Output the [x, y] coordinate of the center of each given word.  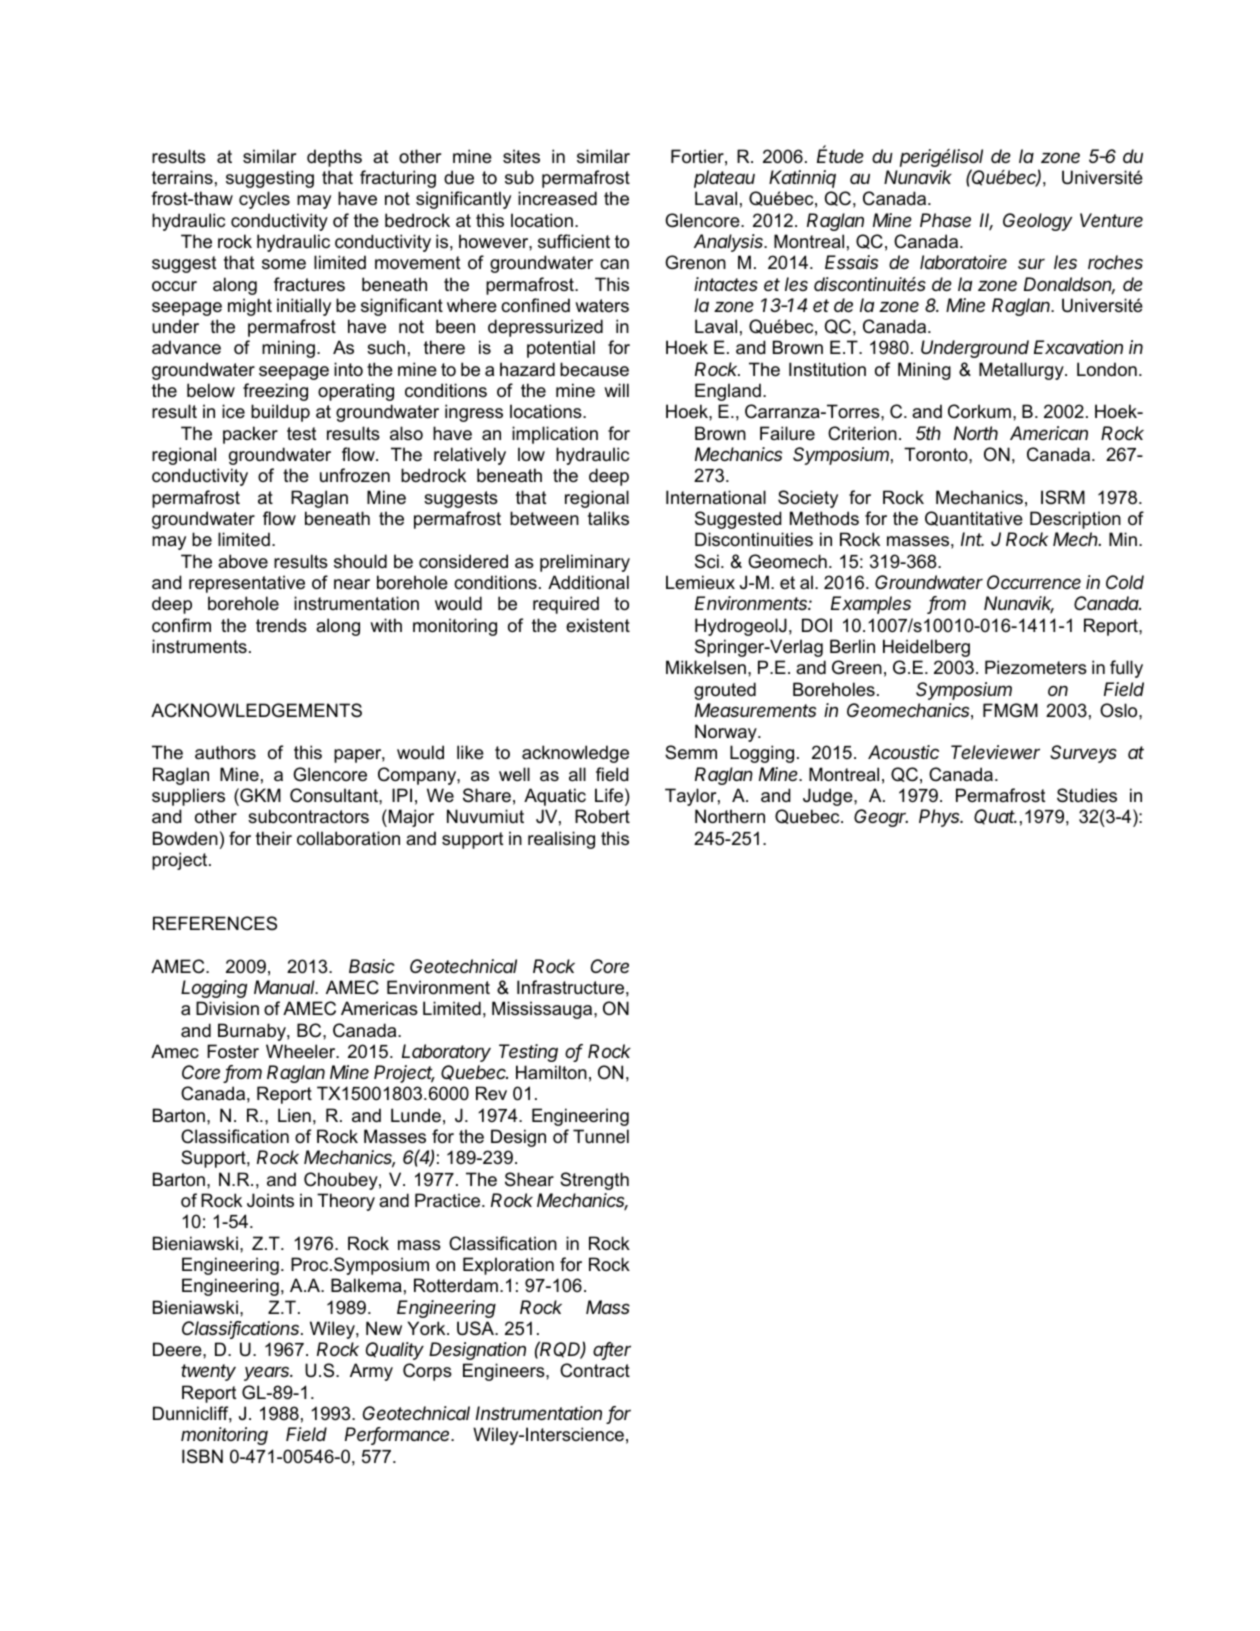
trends [281, 625]
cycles [264, 200]
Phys [941, 818]
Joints [270, 1200]
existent [598, 625]
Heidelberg [926, 648]
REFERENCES [215, 923]
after [612, 1350]
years [268, 1373]
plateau [724, 179]
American [1049, 433]
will [616, 390]
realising [561, 840]
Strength [594, 1181]
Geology [1037, 222]
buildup [280, 413]
